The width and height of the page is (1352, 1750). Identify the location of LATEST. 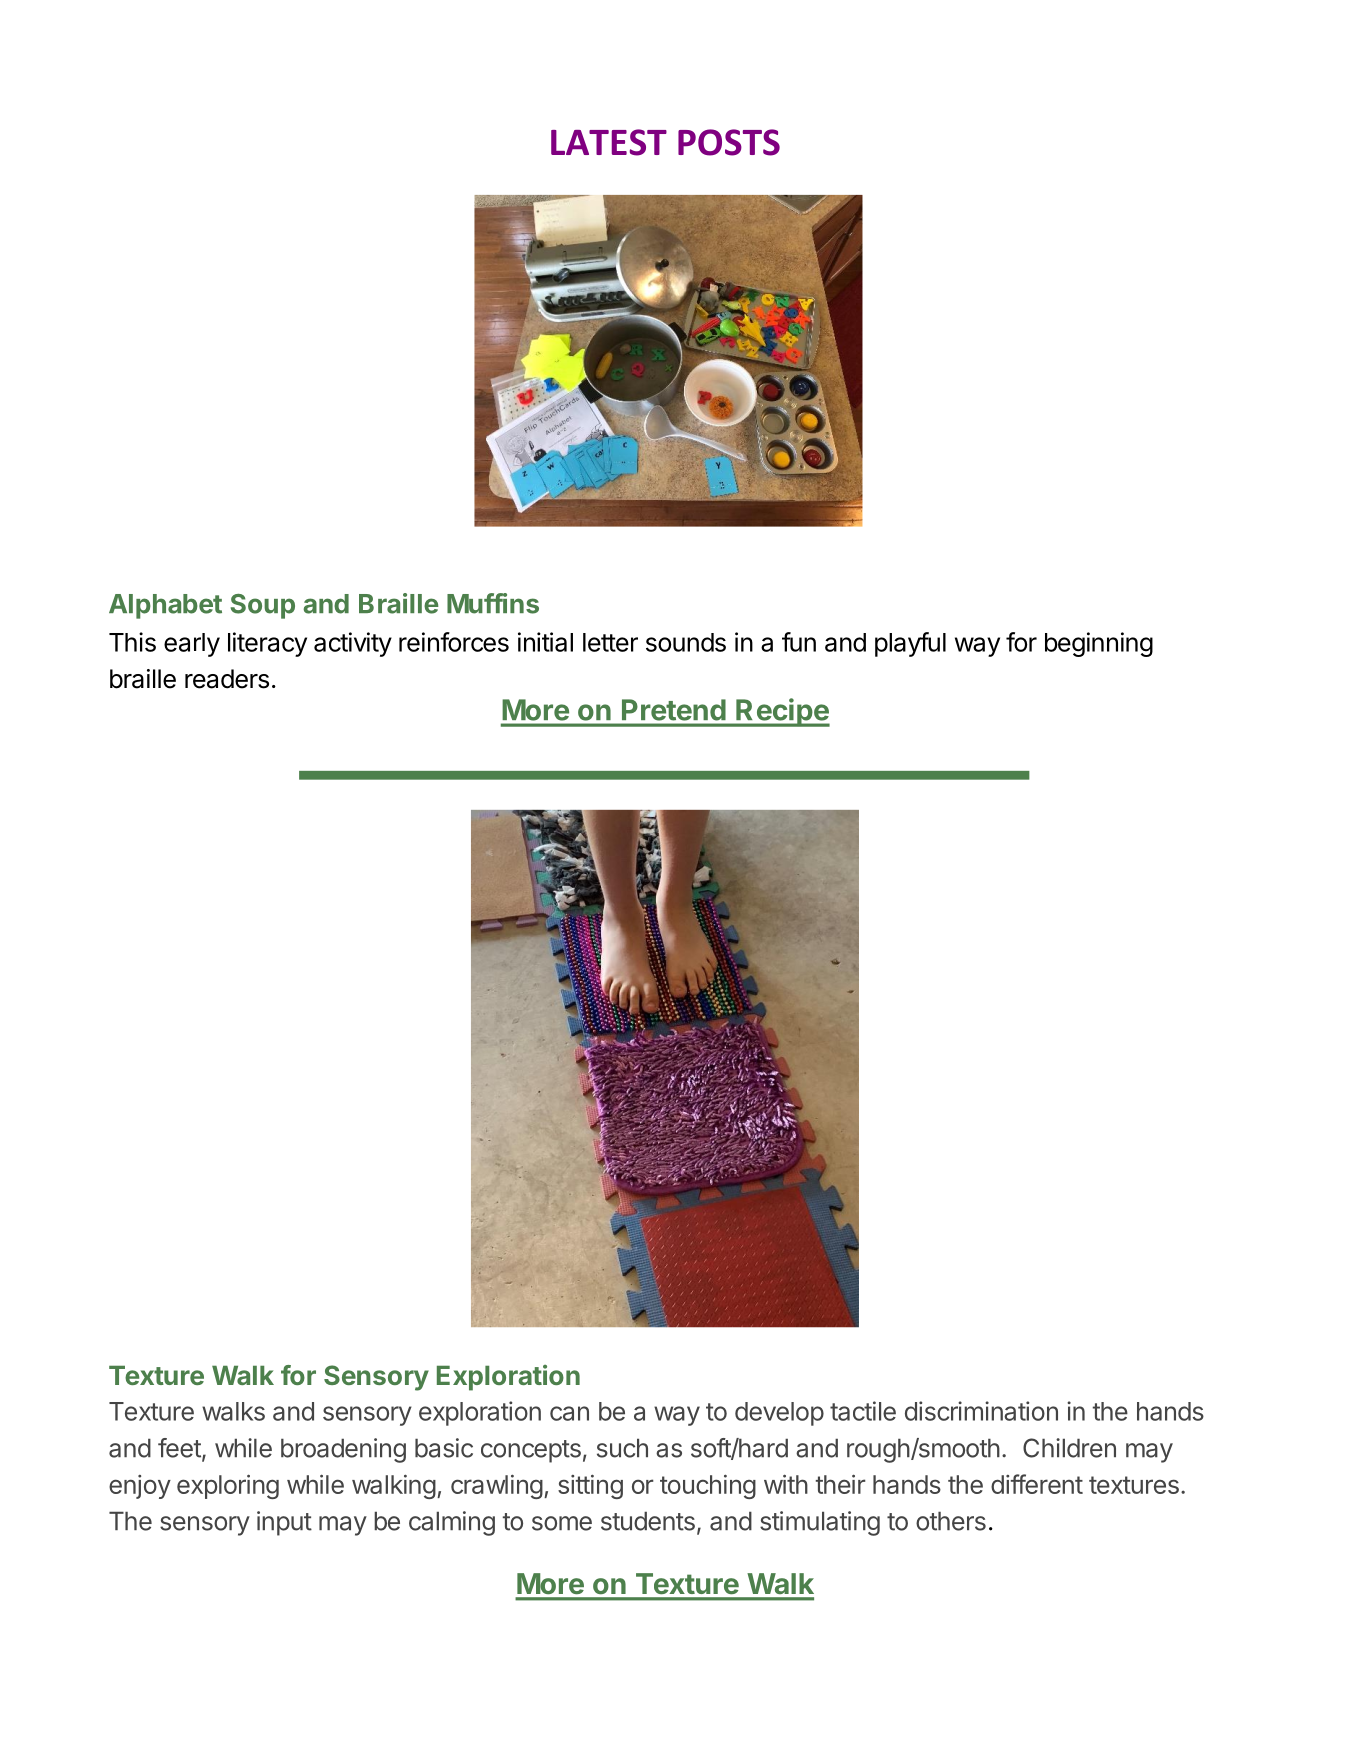
(609, 142).
